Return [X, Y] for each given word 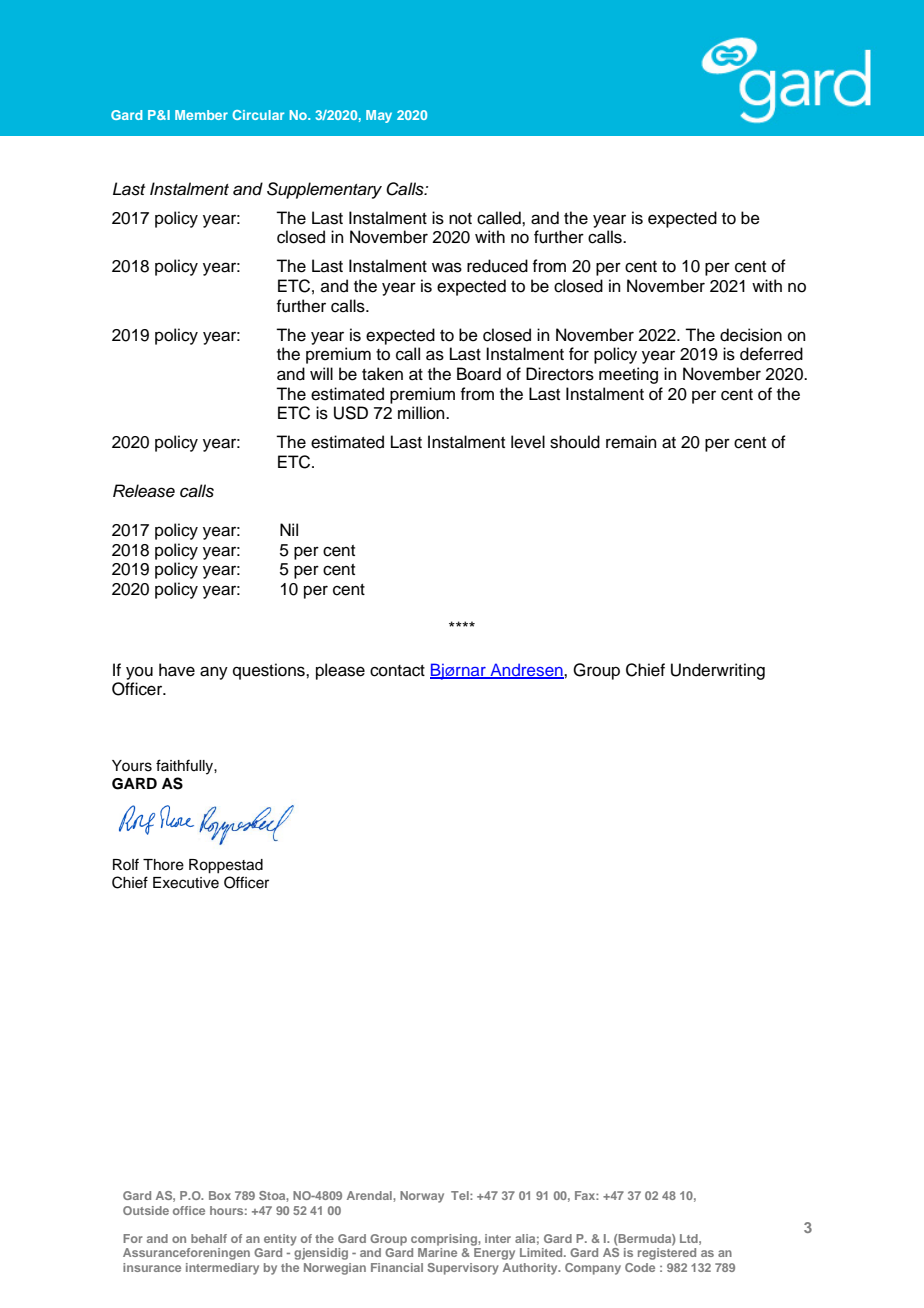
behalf [209, 1238]
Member [201, 115]
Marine [437, 1252]
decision [751, 335]
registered [667, 1254]
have [177, 670]
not [460, 219]
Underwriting [718, 671]
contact [397, 671]
